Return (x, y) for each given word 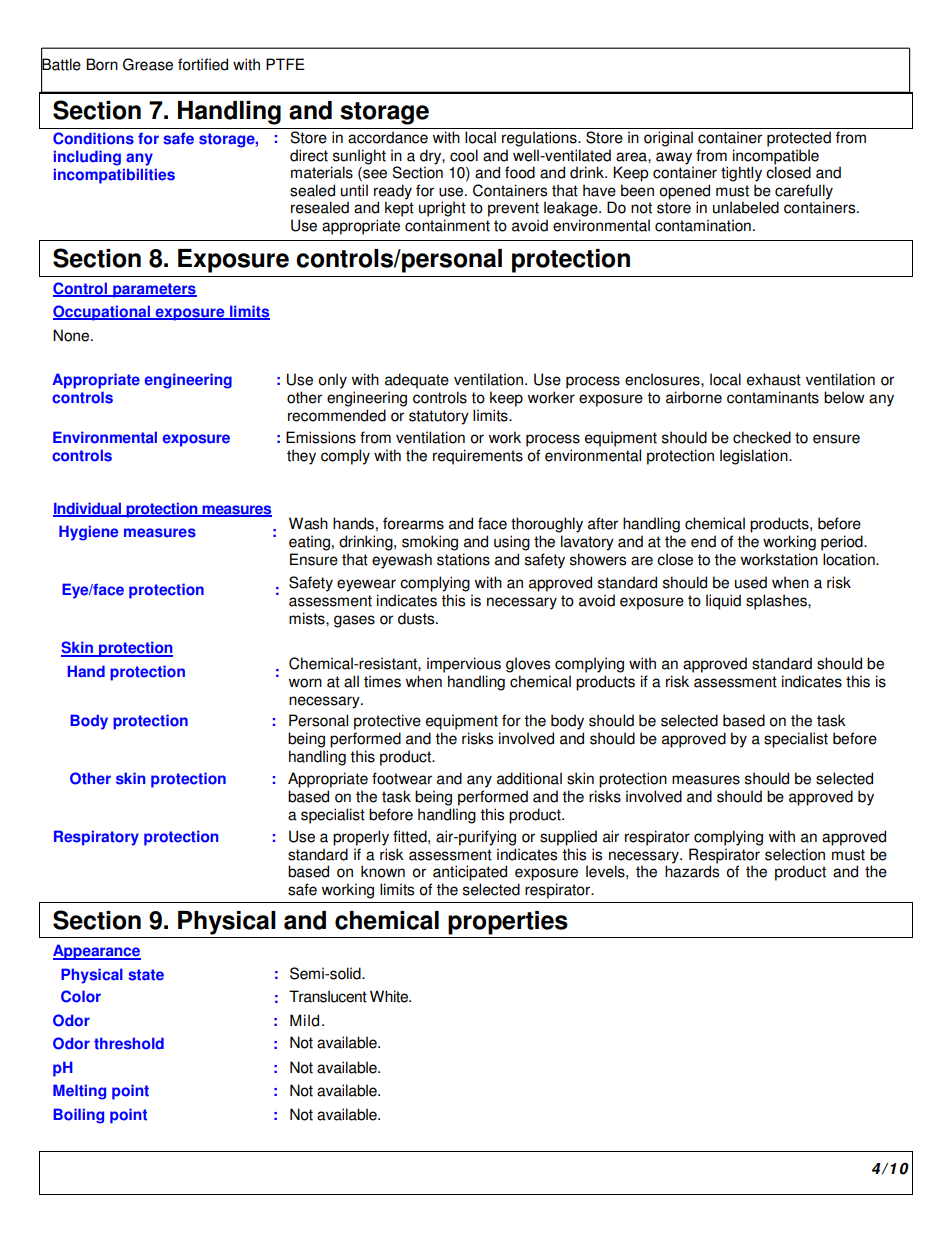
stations (463, 559)
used (751, 582)
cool (464, 155)
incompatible (776, 157)
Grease (148, 64)
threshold (129, 1043)
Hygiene (88, 533)
